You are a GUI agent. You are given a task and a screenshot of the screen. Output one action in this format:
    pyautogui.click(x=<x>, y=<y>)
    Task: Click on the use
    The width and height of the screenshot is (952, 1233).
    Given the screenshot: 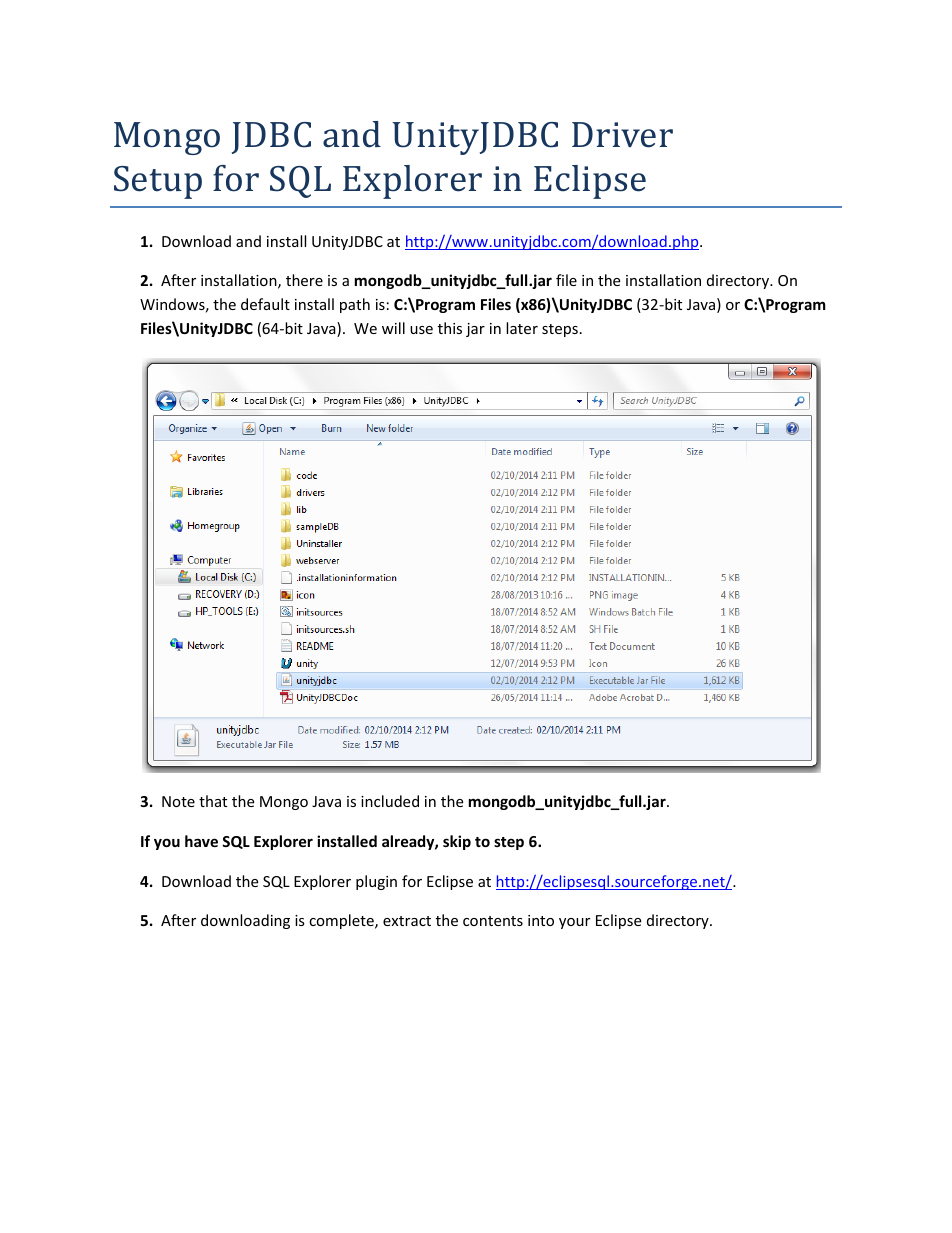 What is the action you would take?
    pyautogui.click(x=421, y=330)
